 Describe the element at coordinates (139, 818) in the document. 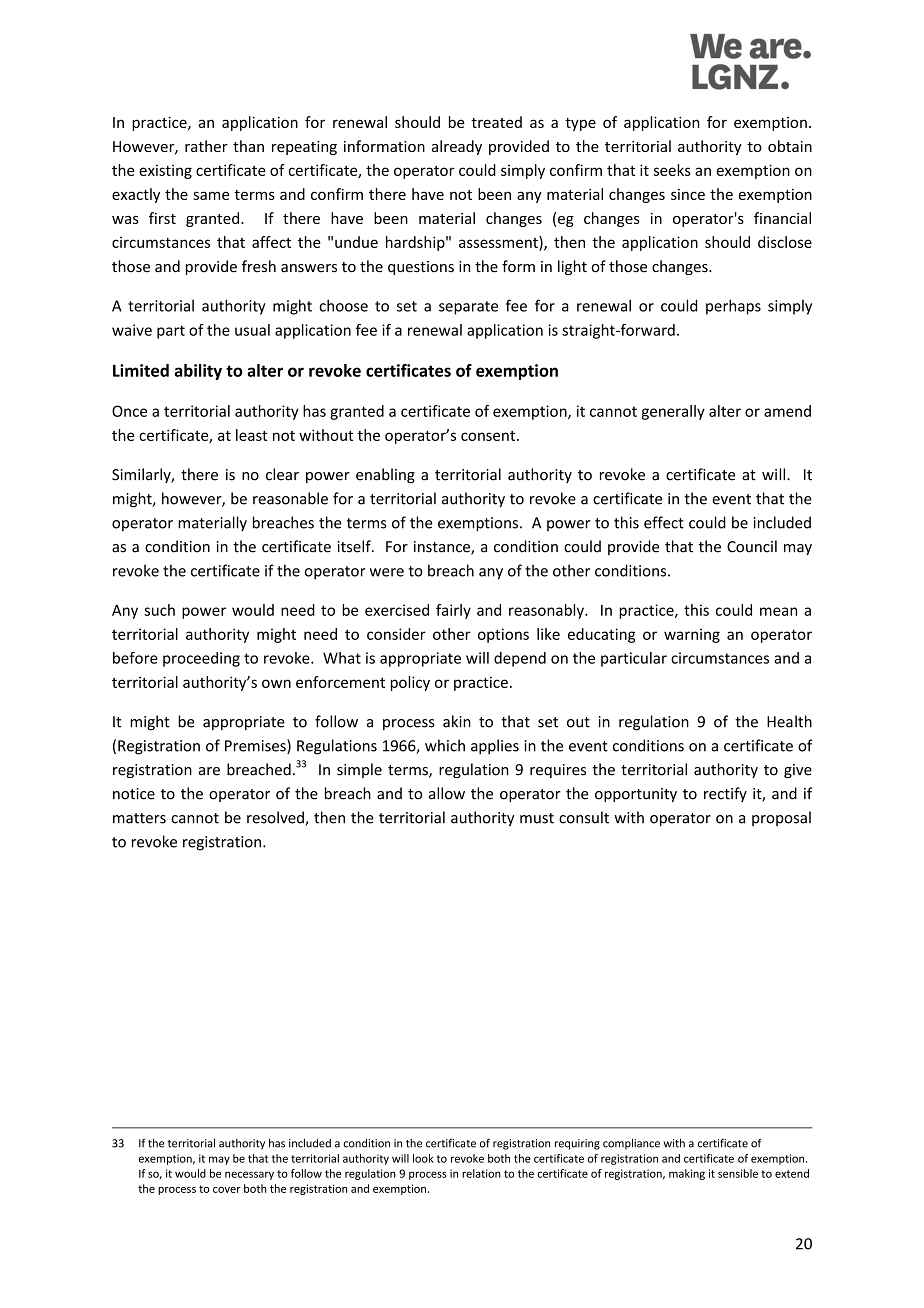

I see `matters` at that location.
